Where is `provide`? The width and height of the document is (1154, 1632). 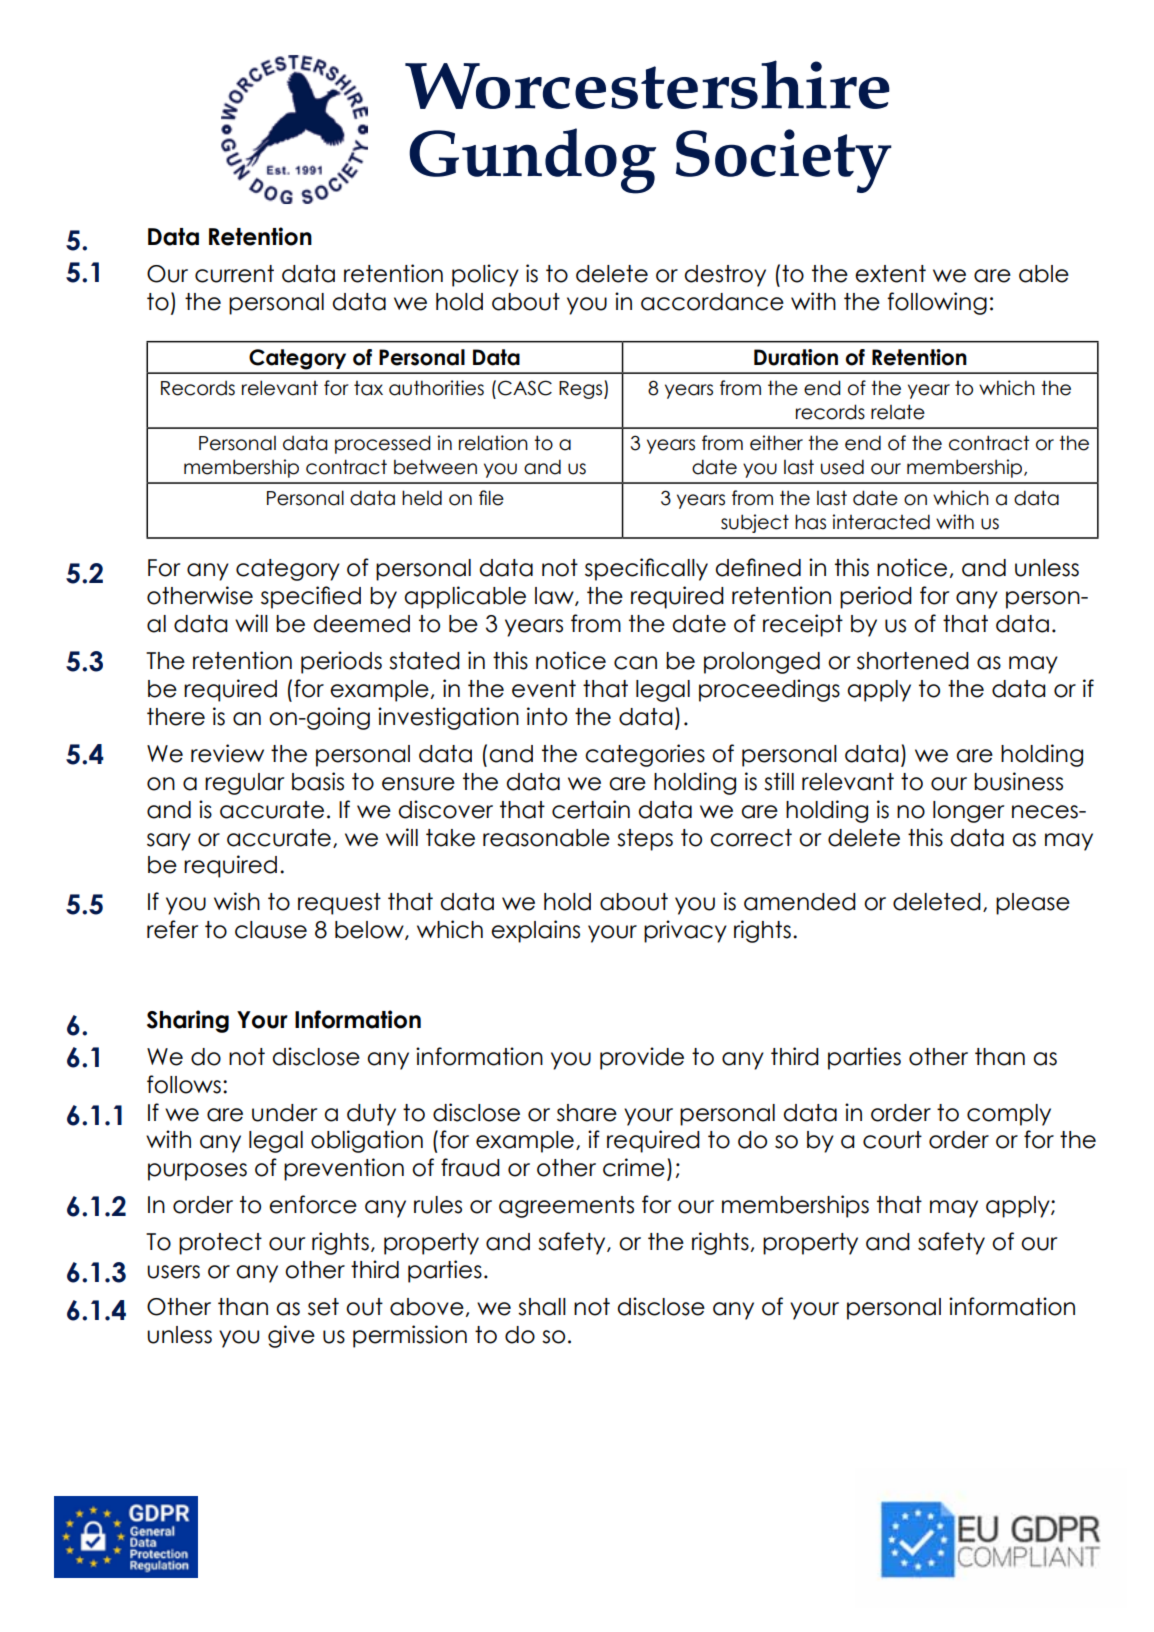 provide is located at coordinates (642, 1058).
